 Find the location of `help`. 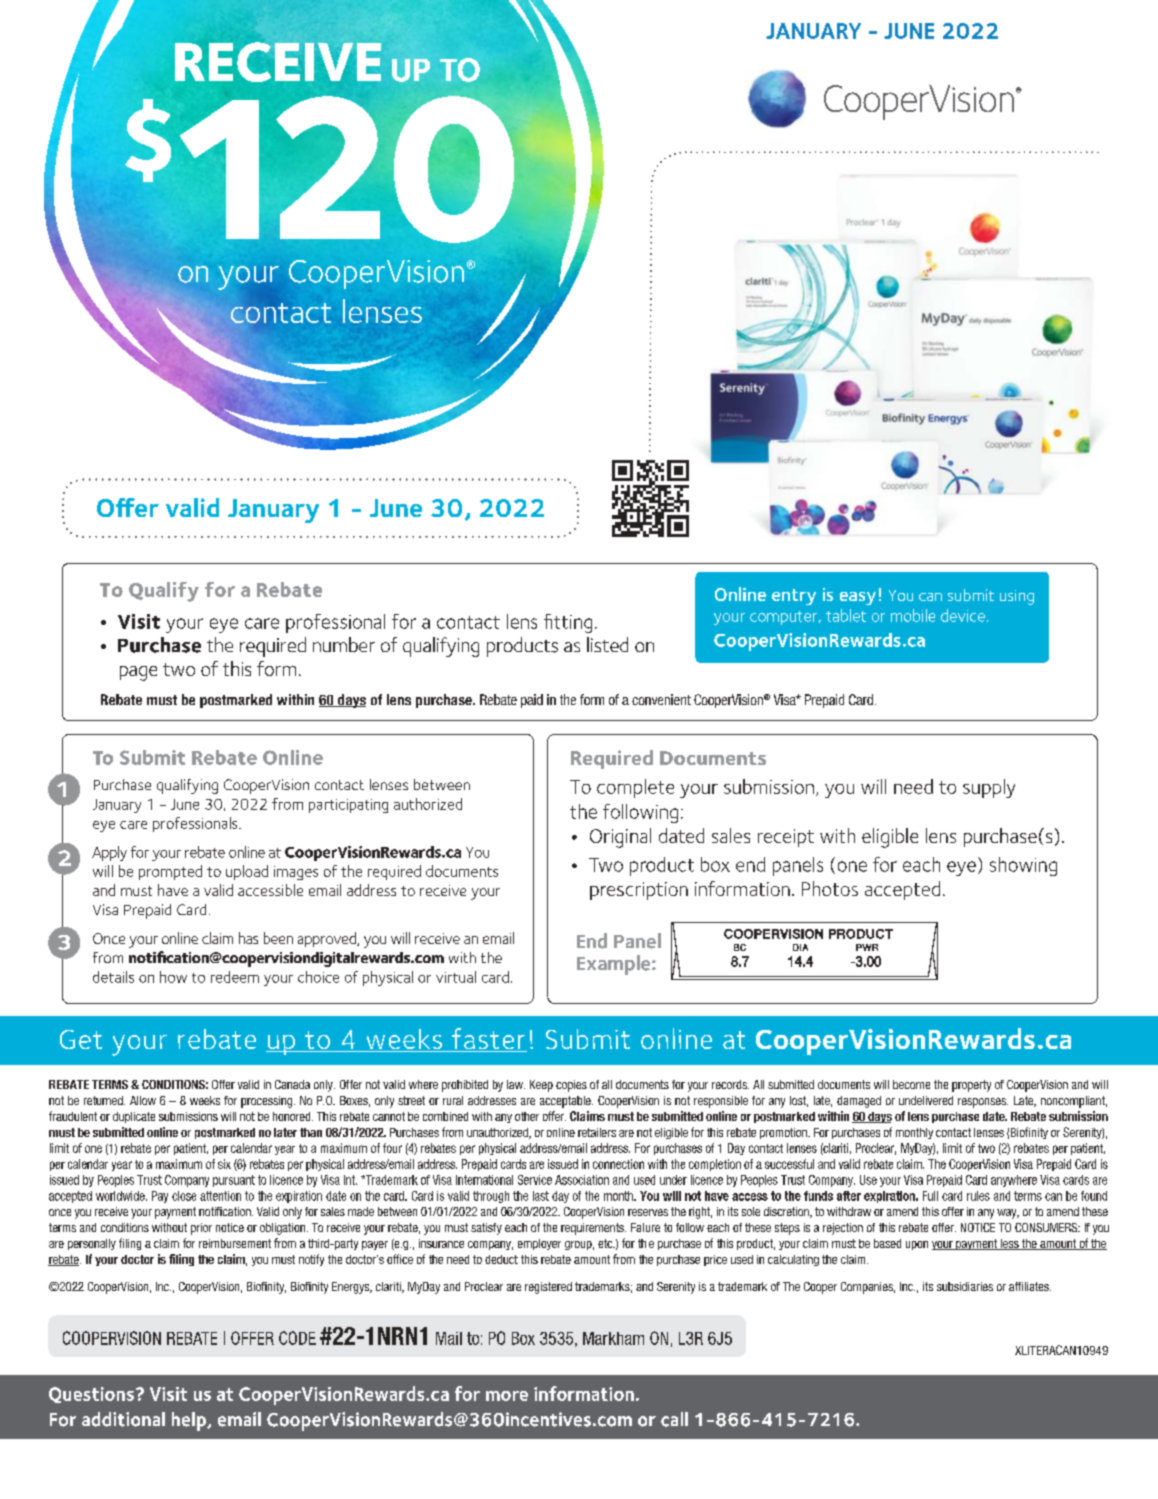

help is located at coordinates (190, 1421).
